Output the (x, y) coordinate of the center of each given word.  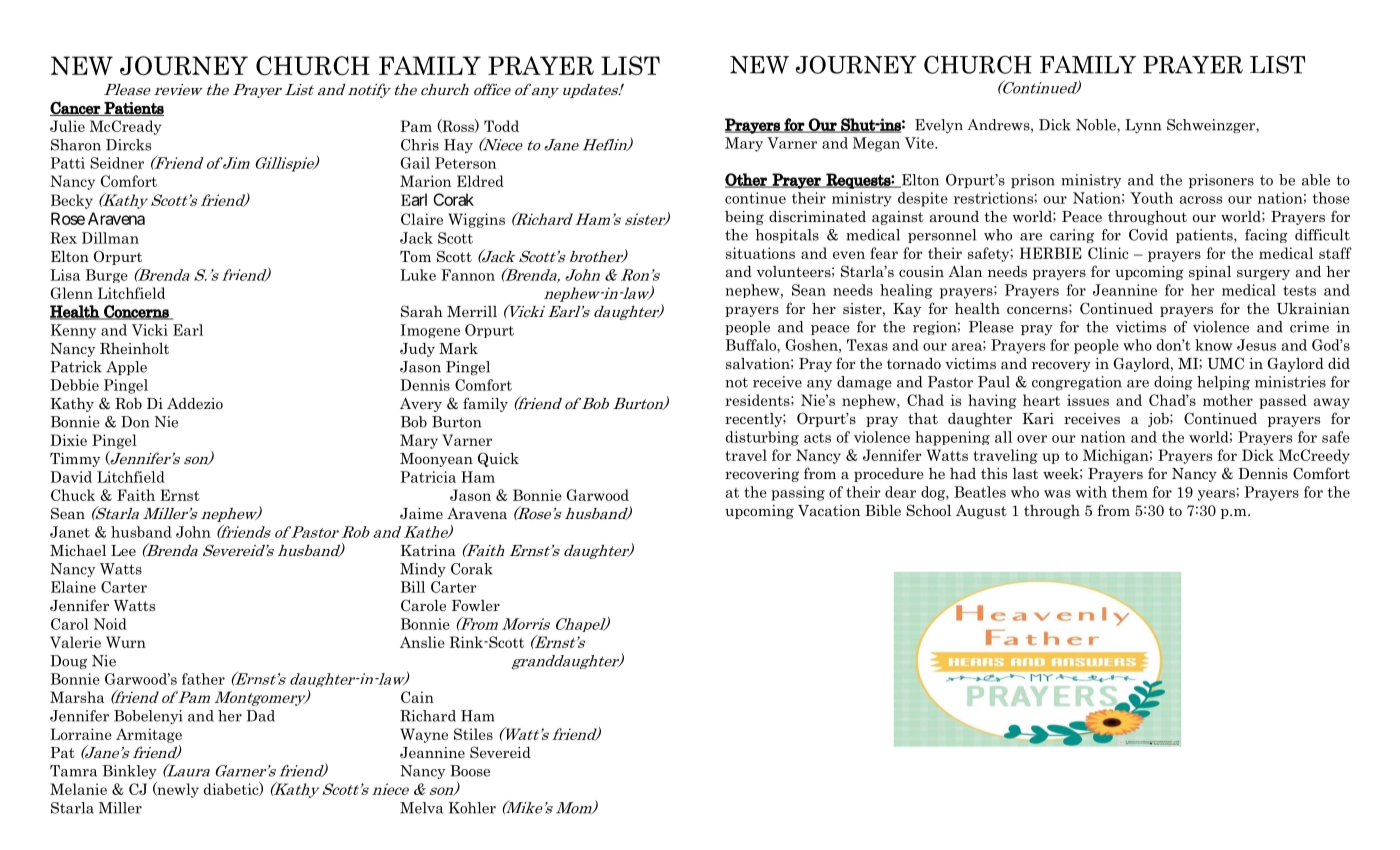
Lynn (1143, 126)
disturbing (762, 438)
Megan (876, 144)
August (981, 512)
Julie (67, 126)
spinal (1210, 273)
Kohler (472, 808)
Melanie (78, 789)
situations (760, 253)
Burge (107, 276)
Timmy (75, 460)
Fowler (476, 605)
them (1130, 492)
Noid (110, 624)
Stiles (473, 734)
